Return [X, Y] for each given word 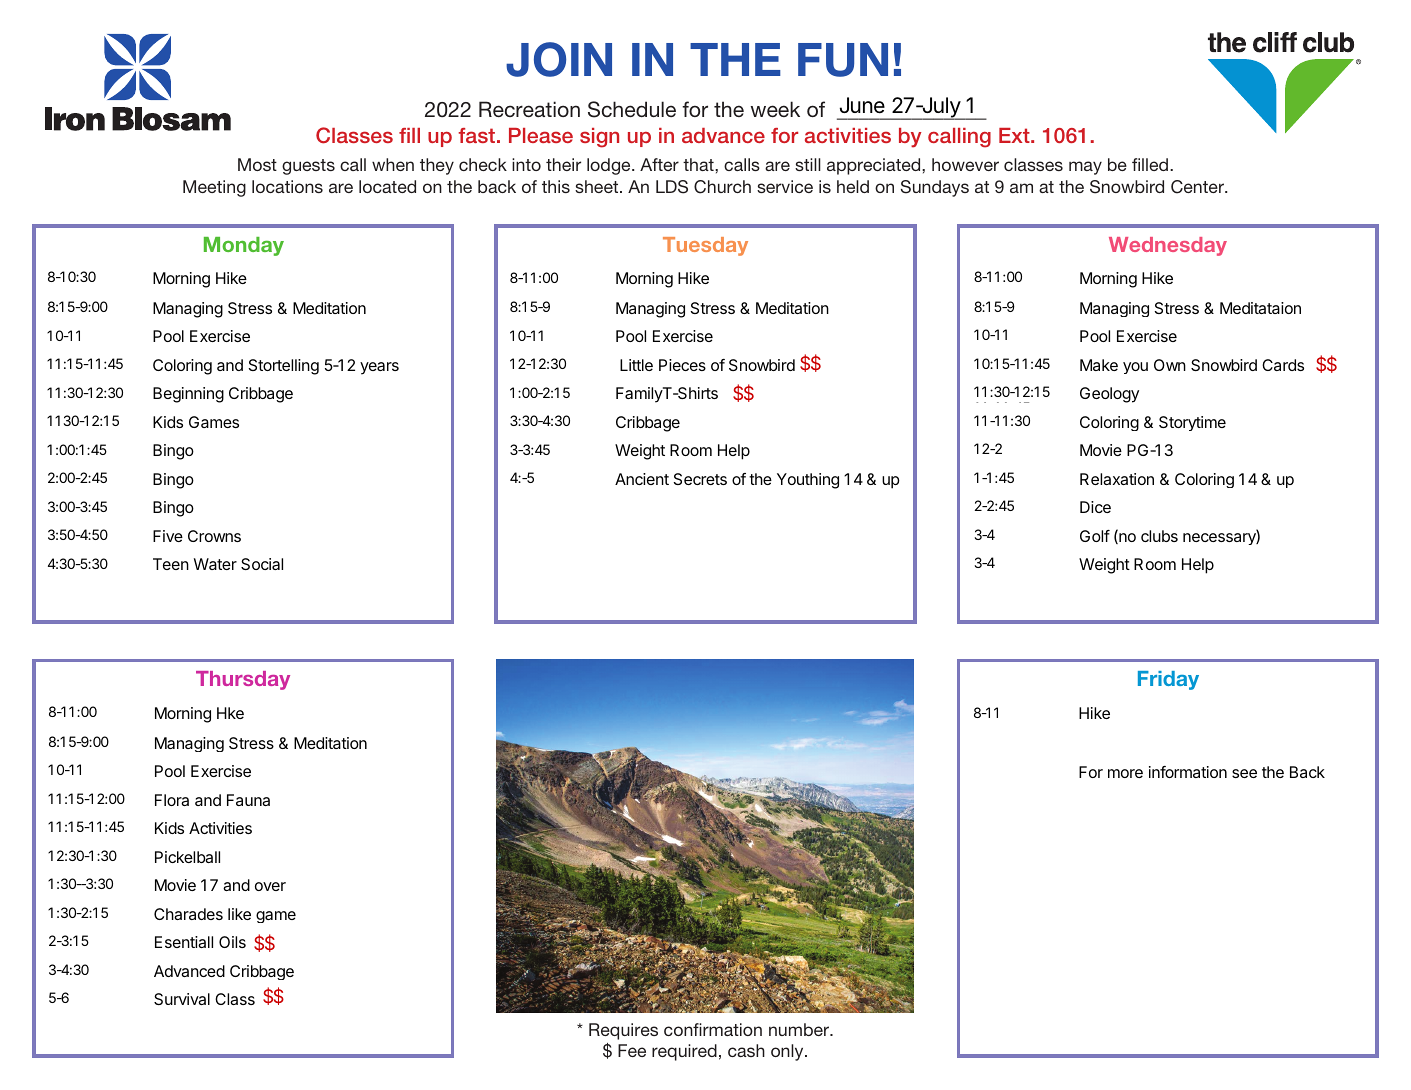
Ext [1015, 135]
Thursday [243, 680]
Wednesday [1168, 246]
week [775, 109]
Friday [1168, 680]
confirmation [713, 1029]
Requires [623, 1031]
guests [308, 167]
